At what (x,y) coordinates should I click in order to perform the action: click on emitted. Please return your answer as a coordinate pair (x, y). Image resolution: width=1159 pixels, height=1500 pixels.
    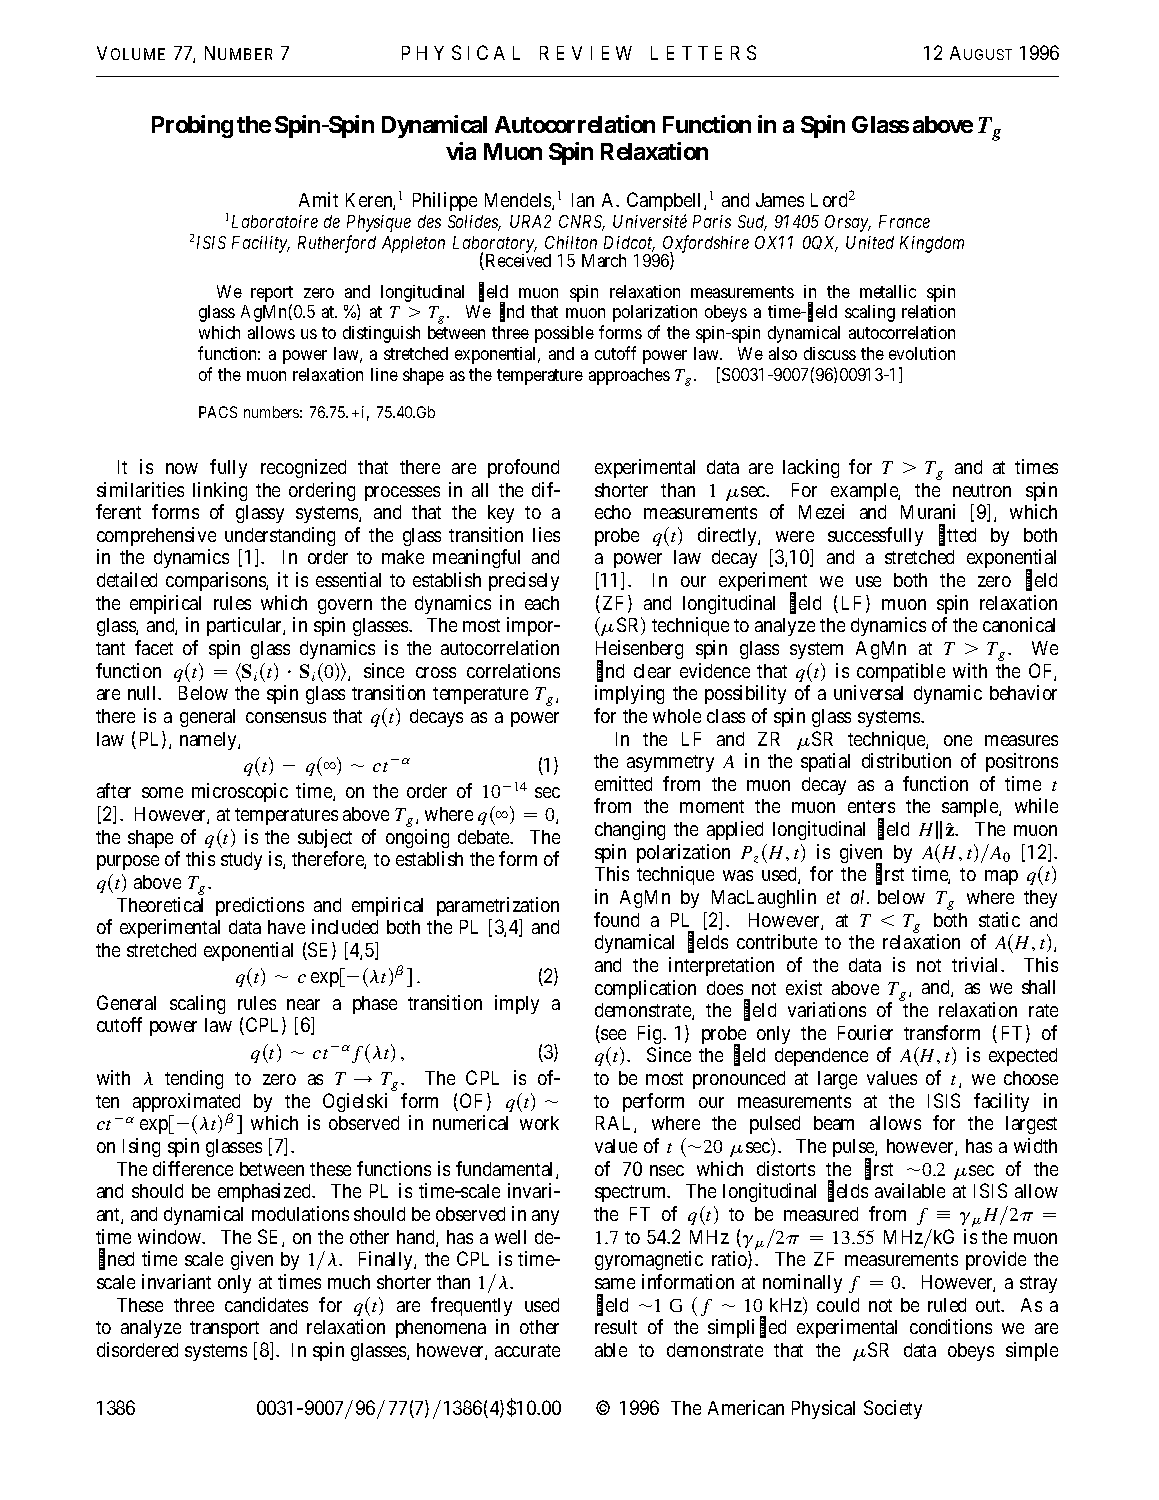
    Looking at the image, I should click on (623, 783).
